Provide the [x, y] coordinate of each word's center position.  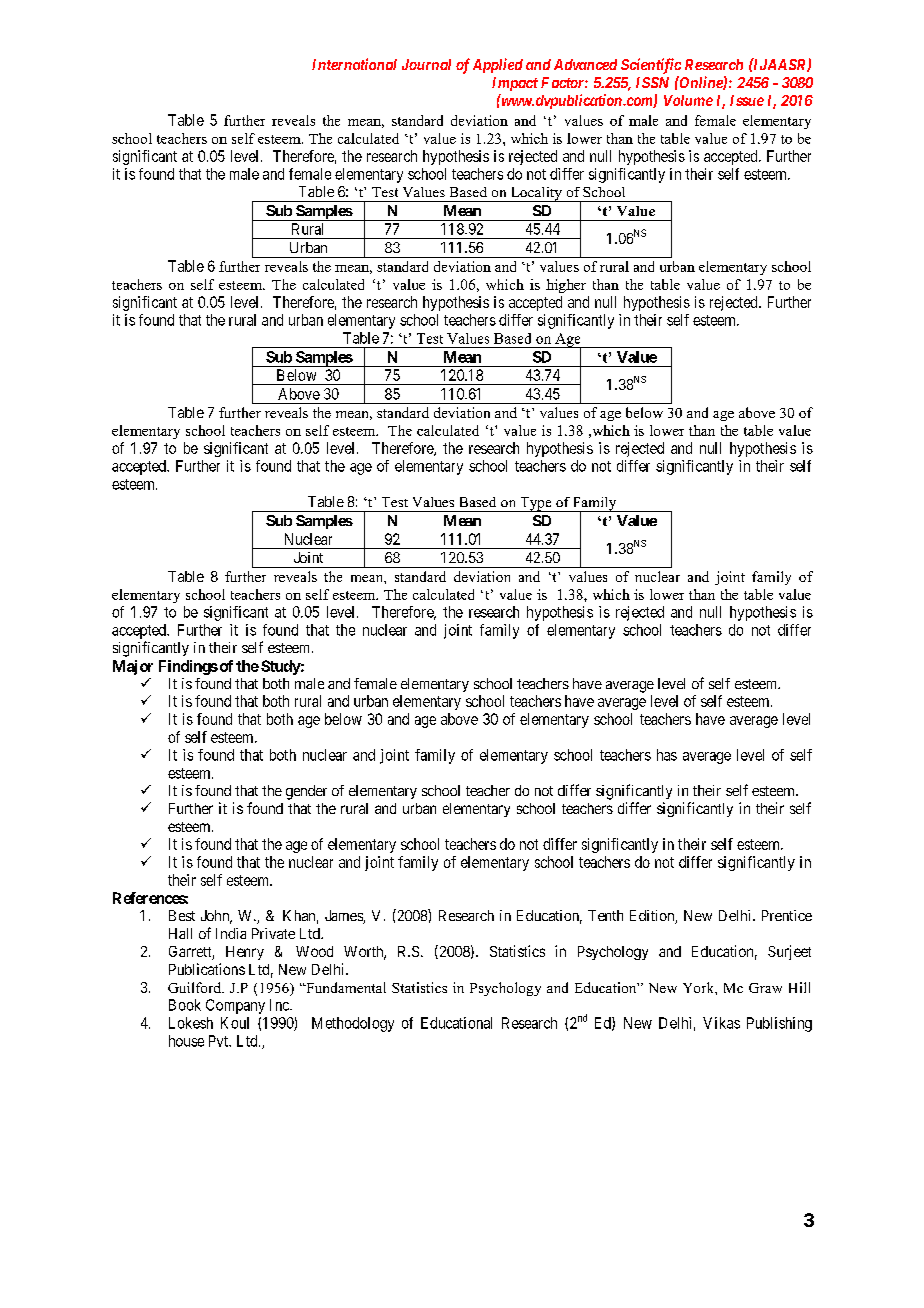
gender [306, 792]
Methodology [353, 1024]
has [667, 755]
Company [235, 1006]
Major [133, 667]
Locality [536, 194]
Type [536, 504]
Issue [747, 100]
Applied [498, 65]
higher [566, 286]
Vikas [721, 1023]
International [354, 64]
